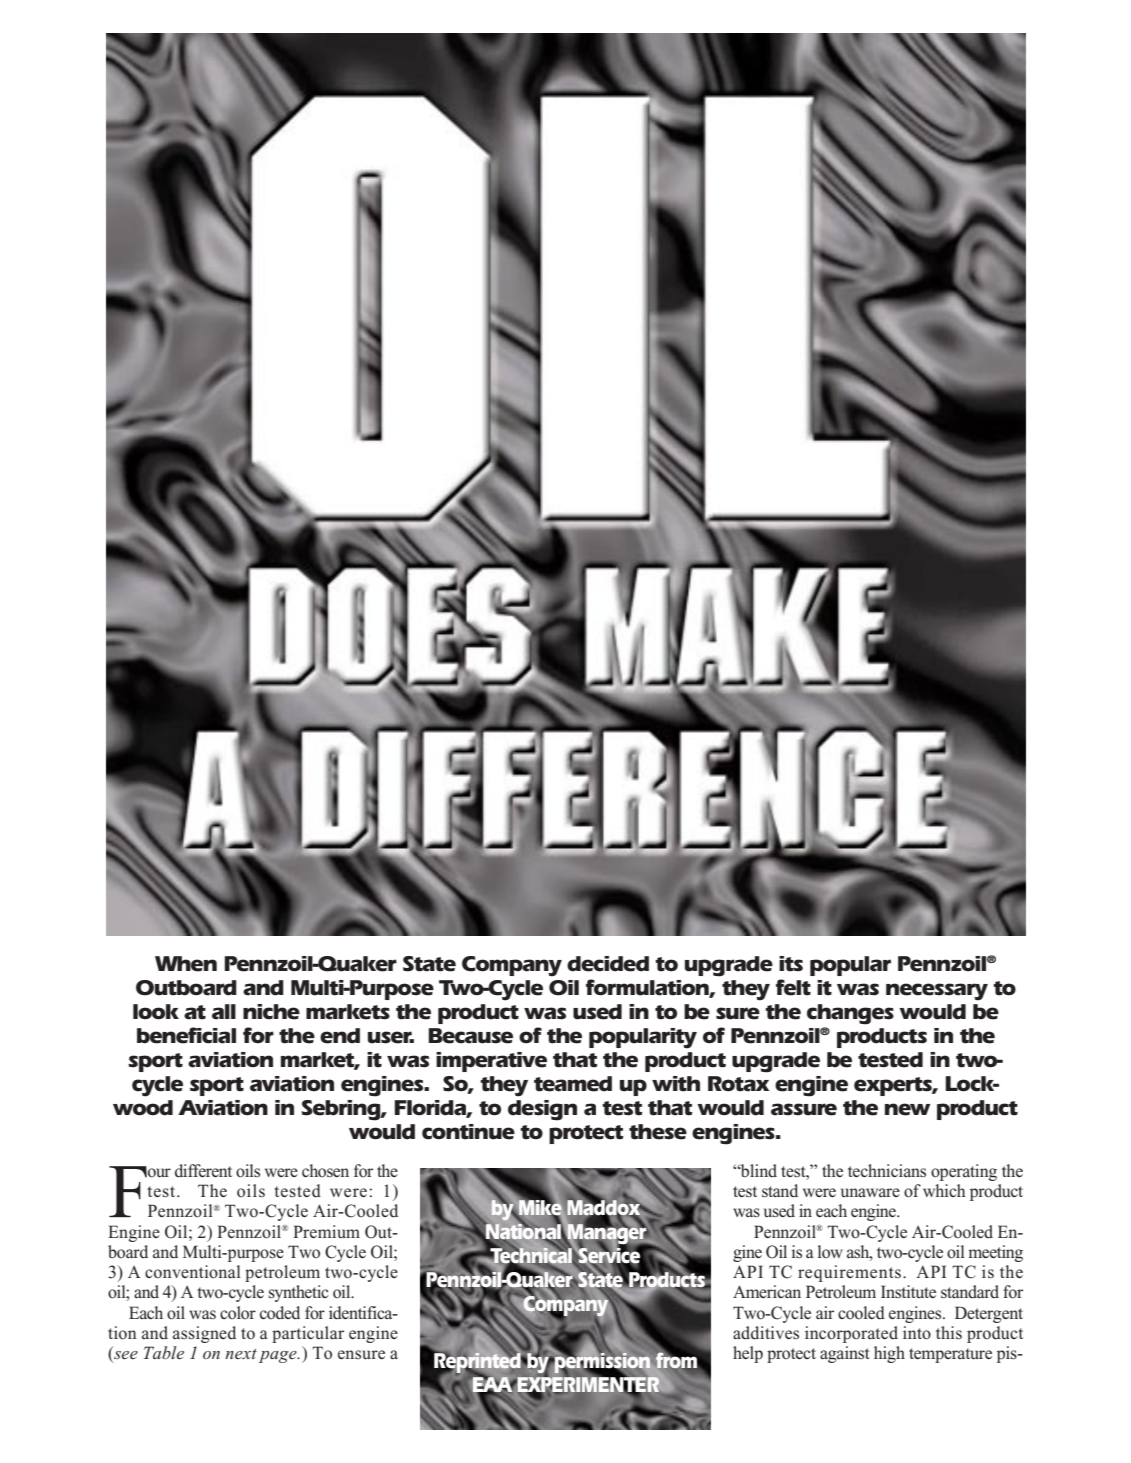 This document has width=1131, height=1463. I want to click on low, so click(830, 1251).
